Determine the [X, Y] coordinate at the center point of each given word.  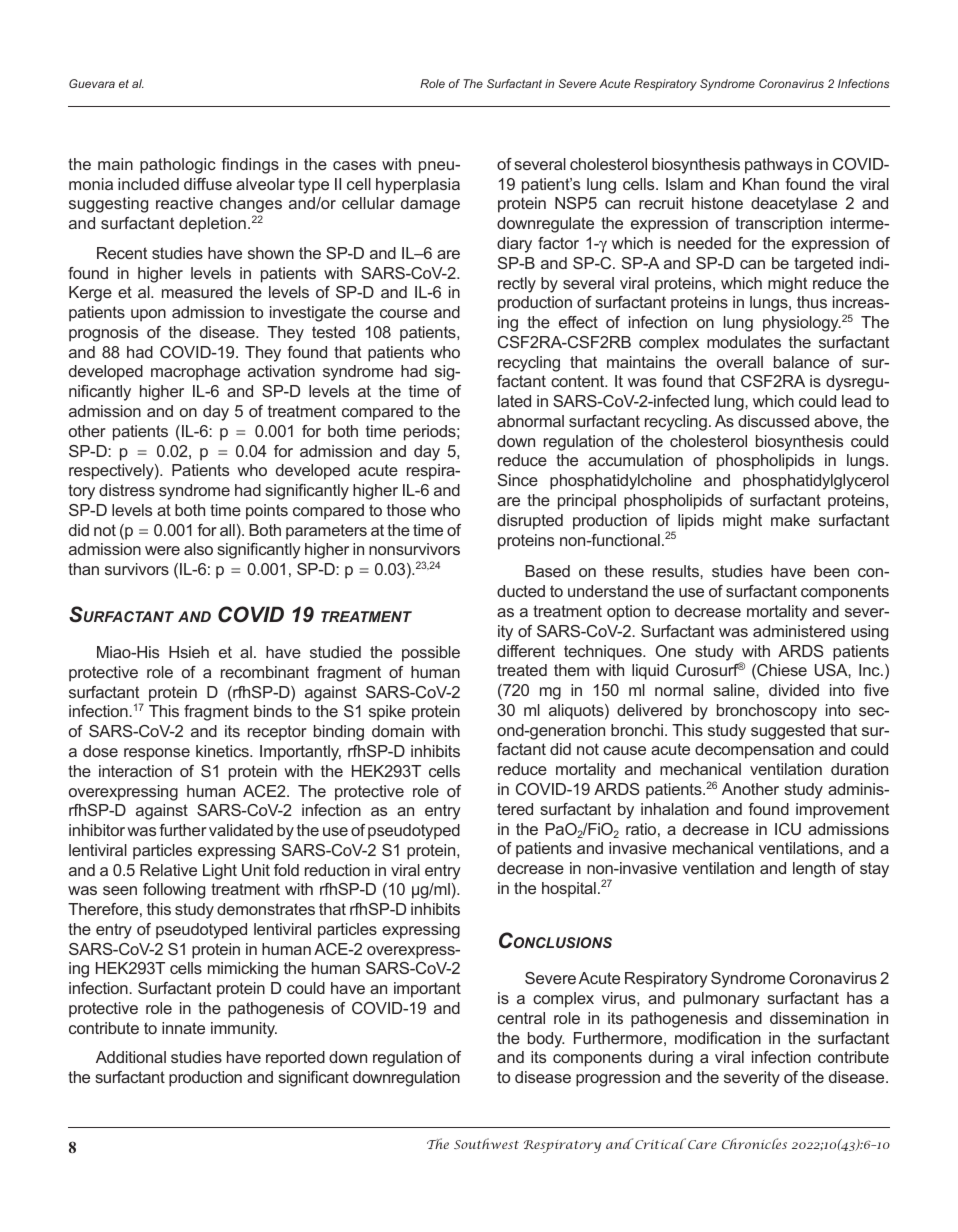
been [831, 571]
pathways [778, 166]
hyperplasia [418, 186]
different [526, 651]
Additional [131, 1057]
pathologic [178, 166]
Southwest [486, 1143]
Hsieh [189, 652]
